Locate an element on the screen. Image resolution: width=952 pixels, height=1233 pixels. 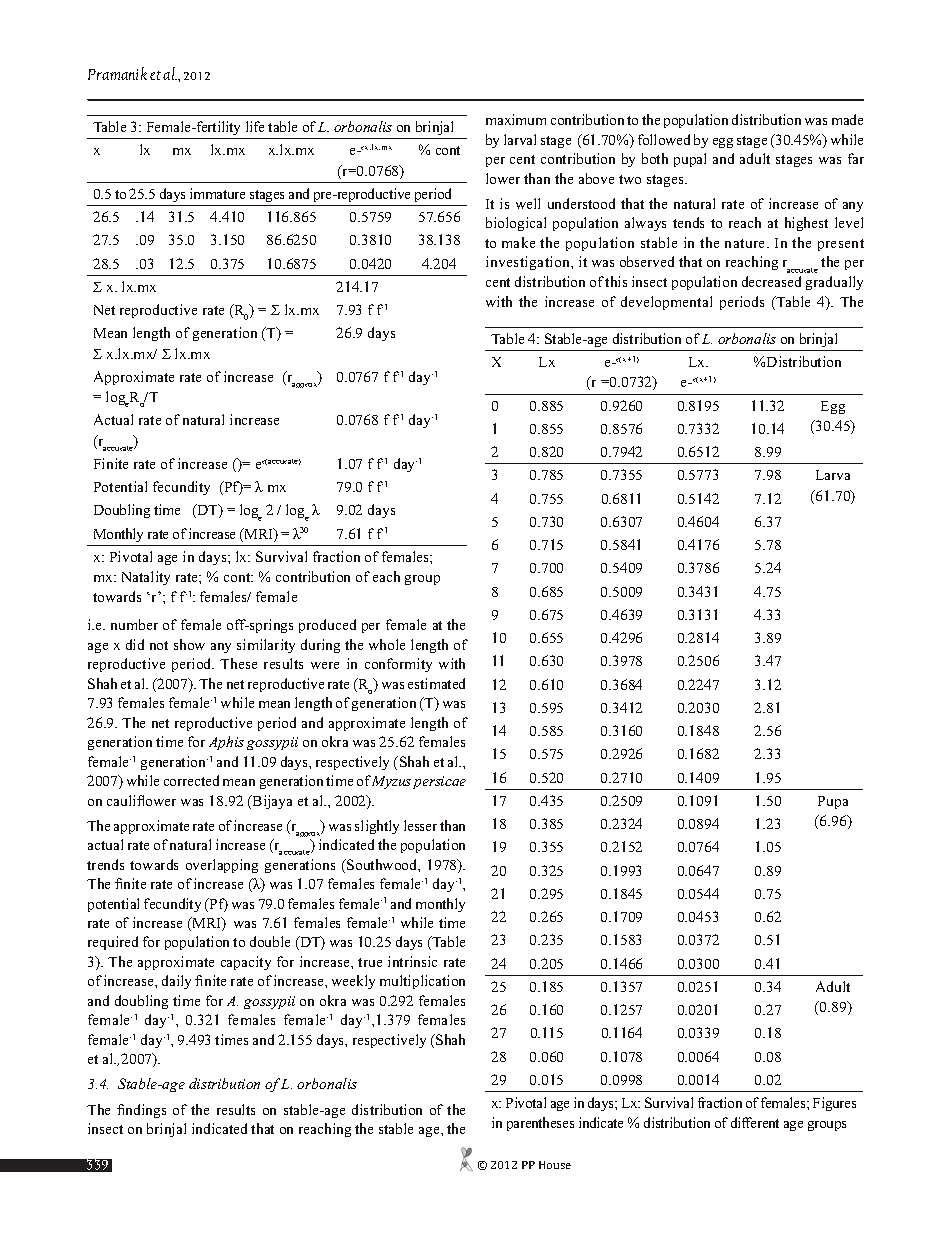
life is located at coordinates (255, 126).
